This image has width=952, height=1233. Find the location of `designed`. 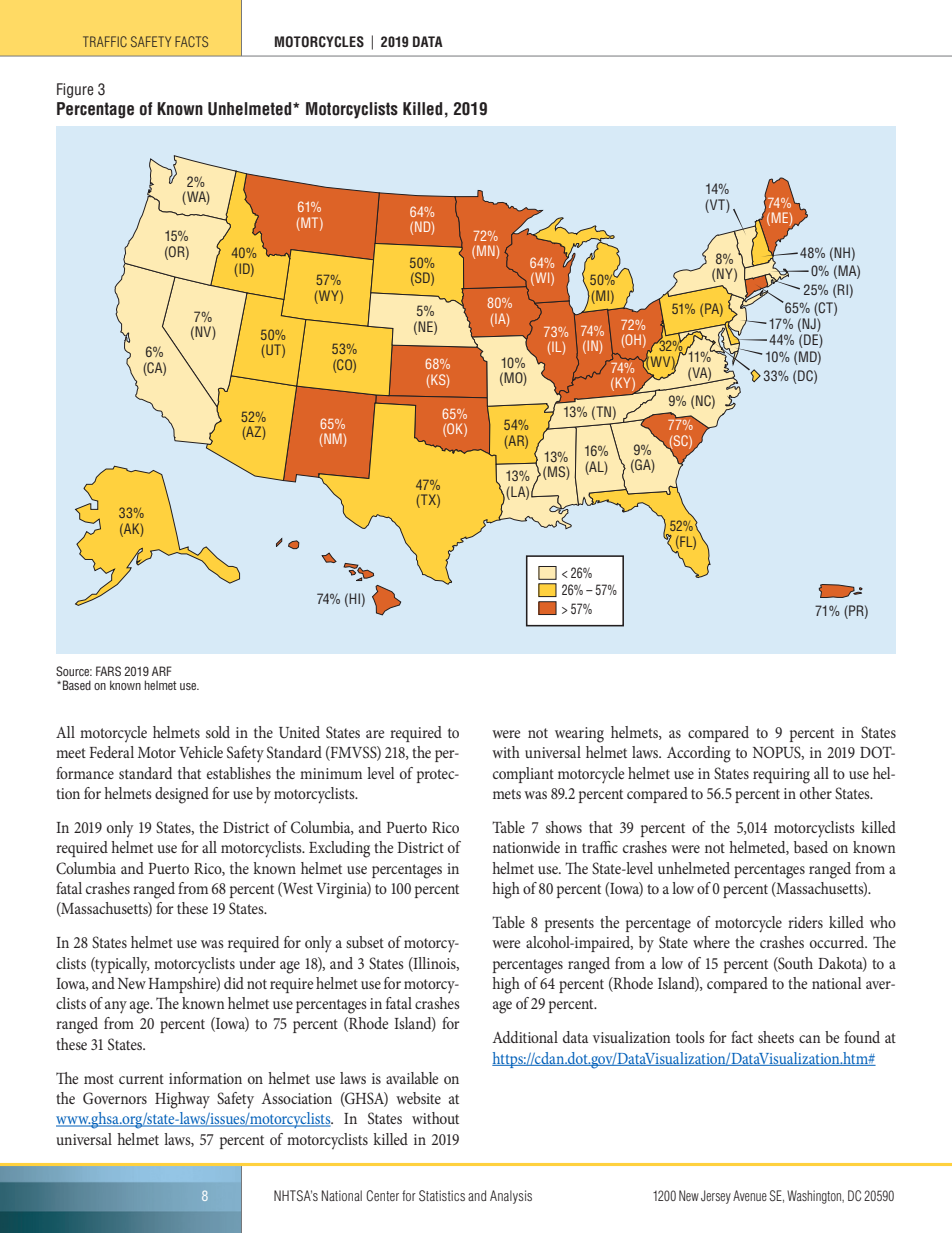

designed is located at coordinates (182, 795).
